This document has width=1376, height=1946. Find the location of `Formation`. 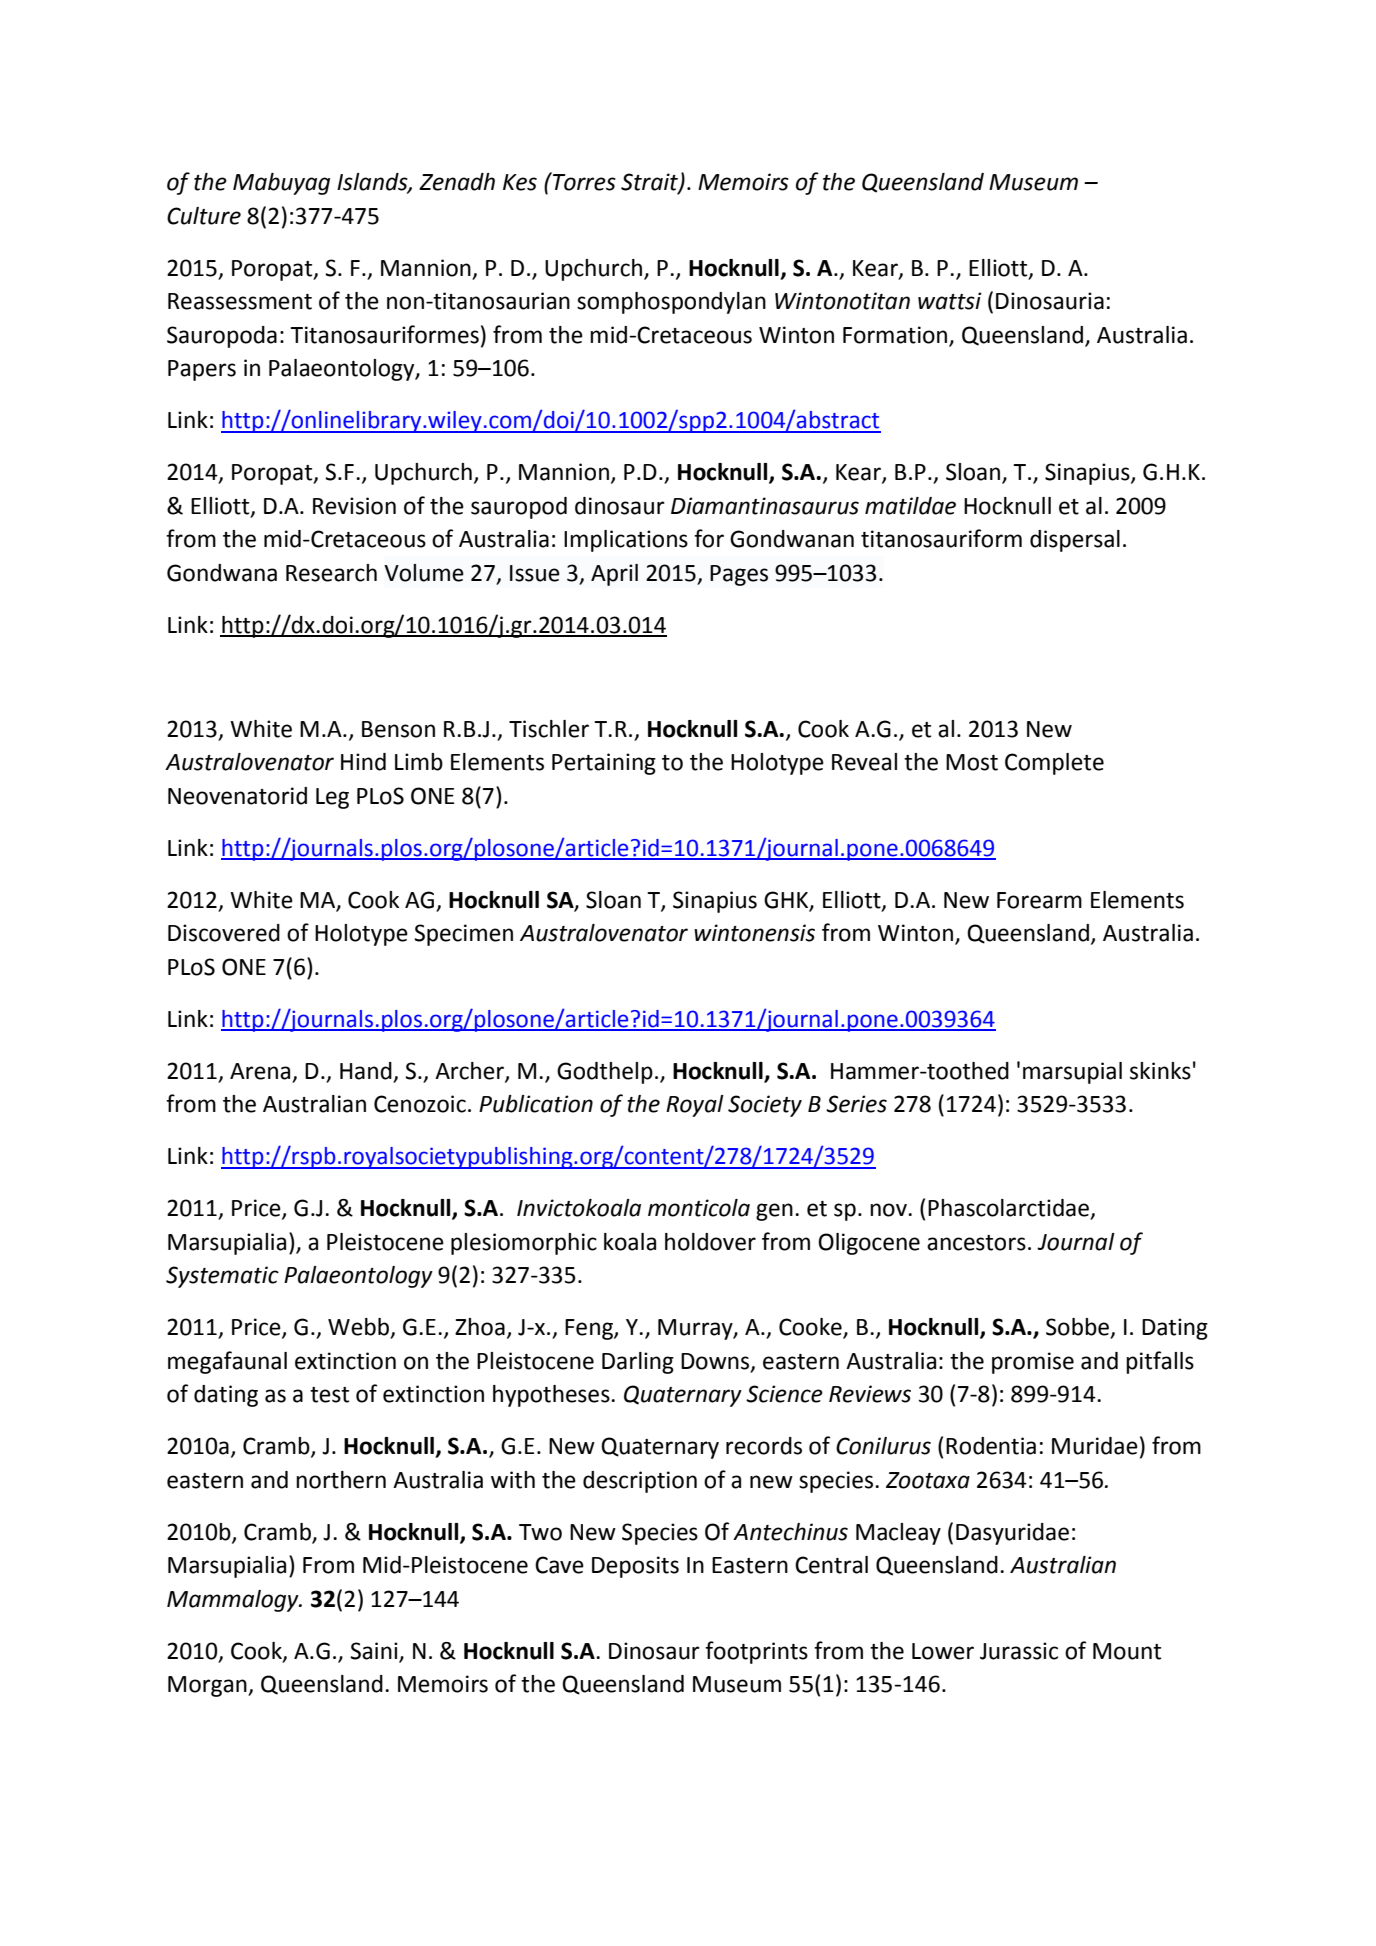

Formation is located at coordinates (896, 336).
